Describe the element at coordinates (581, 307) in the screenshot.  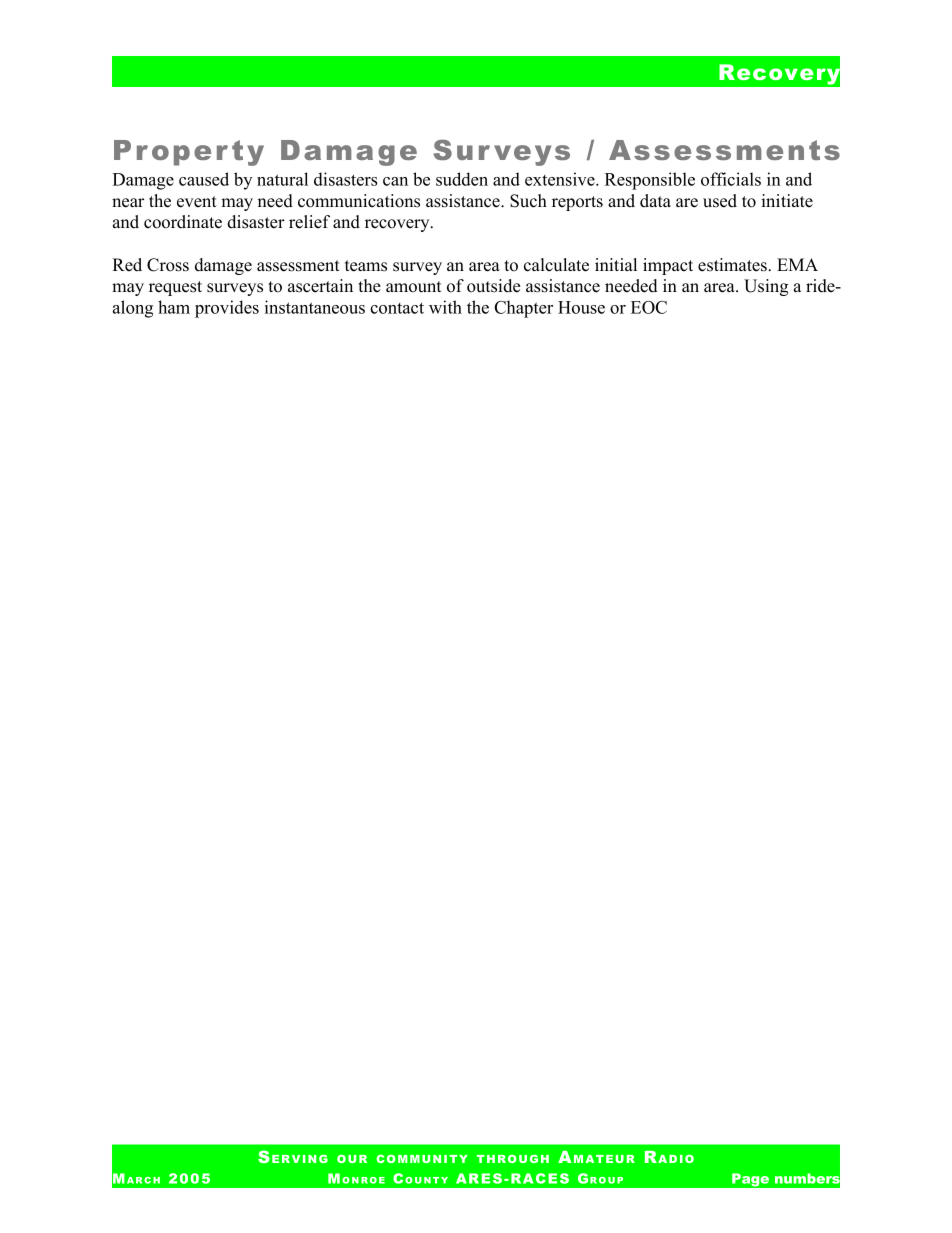
I see `House` at that location.
